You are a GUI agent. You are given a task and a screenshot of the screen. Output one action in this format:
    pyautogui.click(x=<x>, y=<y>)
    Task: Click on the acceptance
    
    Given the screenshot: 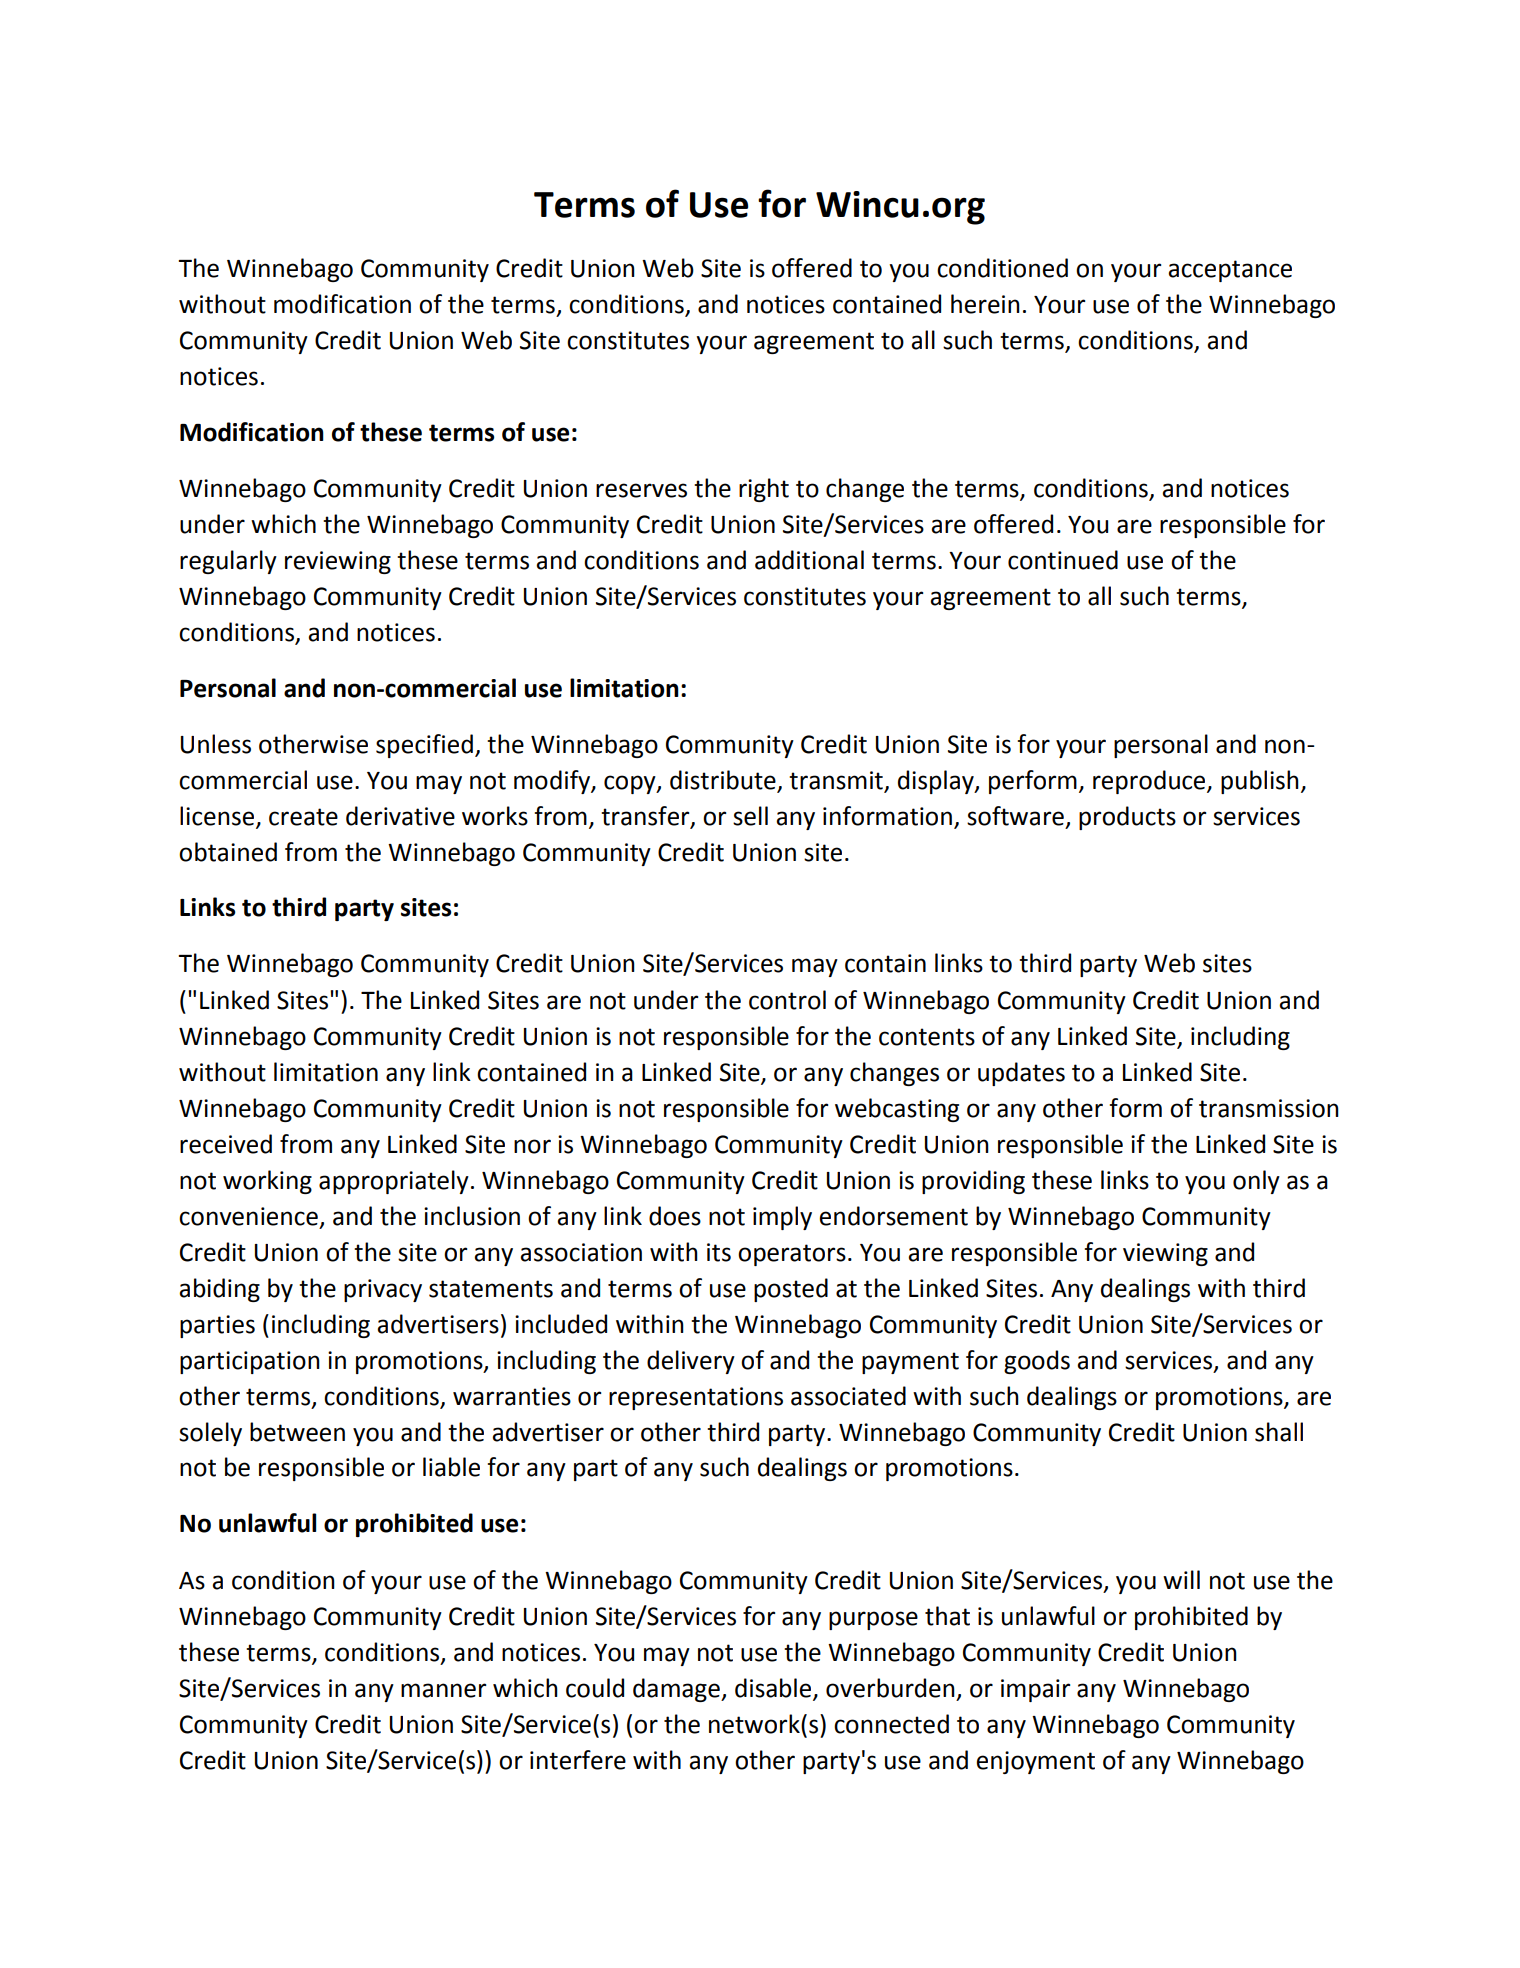 What is the action you would take?
    pyautogui.click(x=1230, y=271)
